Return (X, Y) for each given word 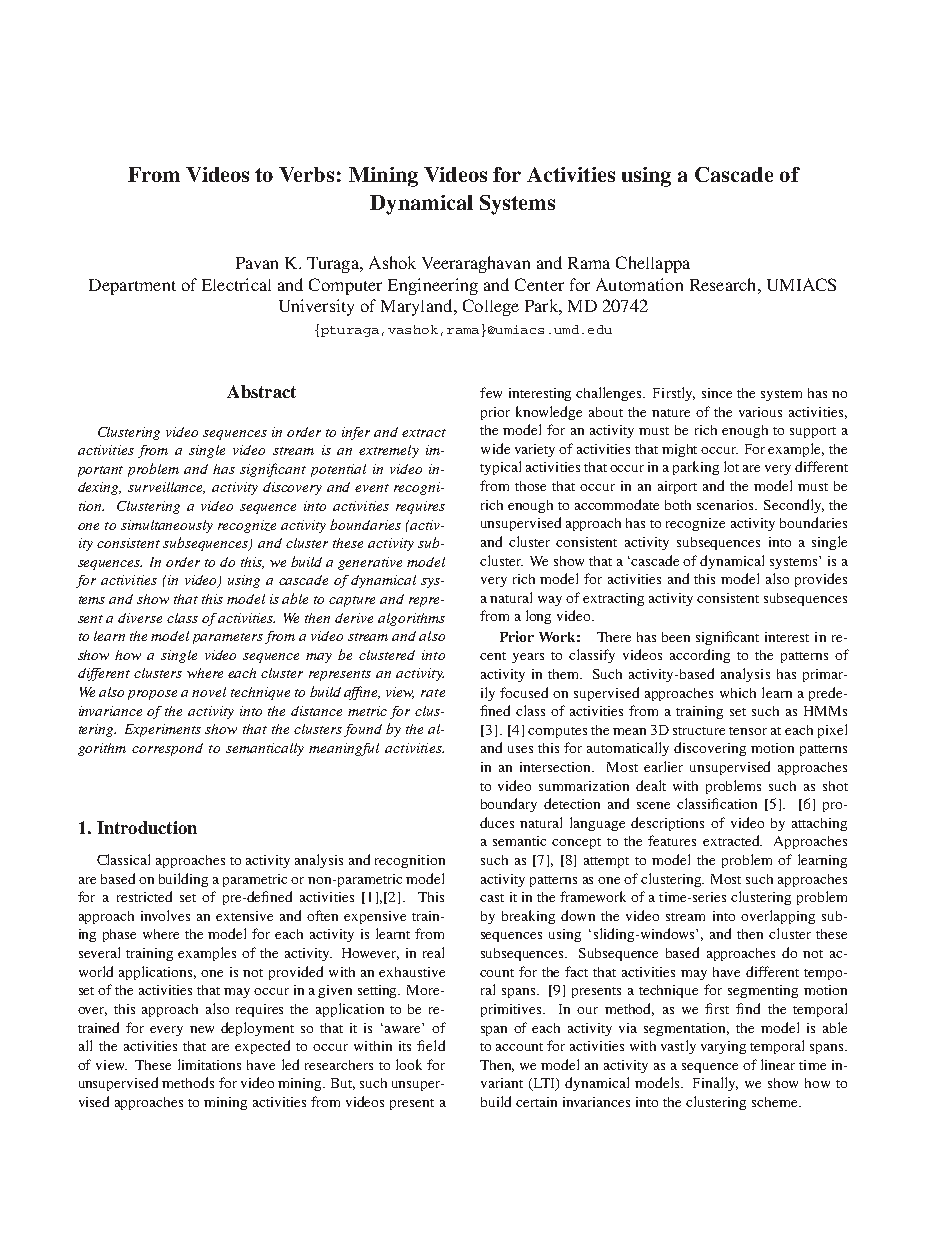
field (431, 1045)
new (202, 1029)
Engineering (433, 286)
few (491, 392)
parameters (228, 638)
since (717, 393)
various (760, 412)
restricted (144, 896)
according (700, 656)
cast (492, 898)
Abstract (261, 391)
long (538, 617)
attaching (819, 824)
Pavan (257, 263)
